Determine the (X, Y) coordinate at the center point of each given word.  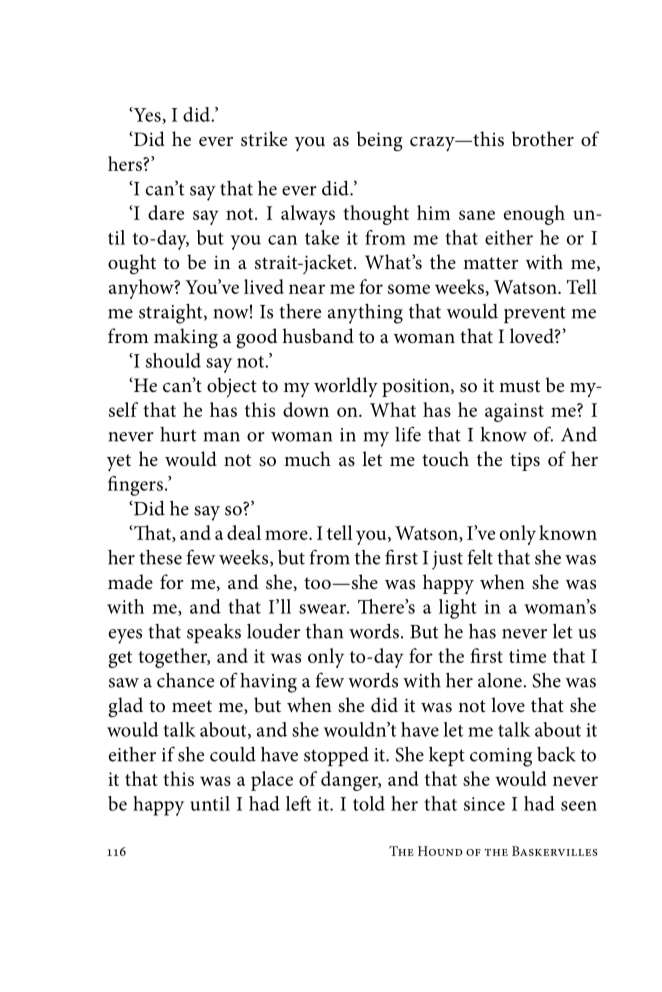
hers (126, 163)
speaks (214, 633)
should (173, 360)
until (210, 803)
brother (542, 139)
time (527, 656)
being (379, 141)
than (324, 631)
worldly (346, 387)
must (519, 386)
